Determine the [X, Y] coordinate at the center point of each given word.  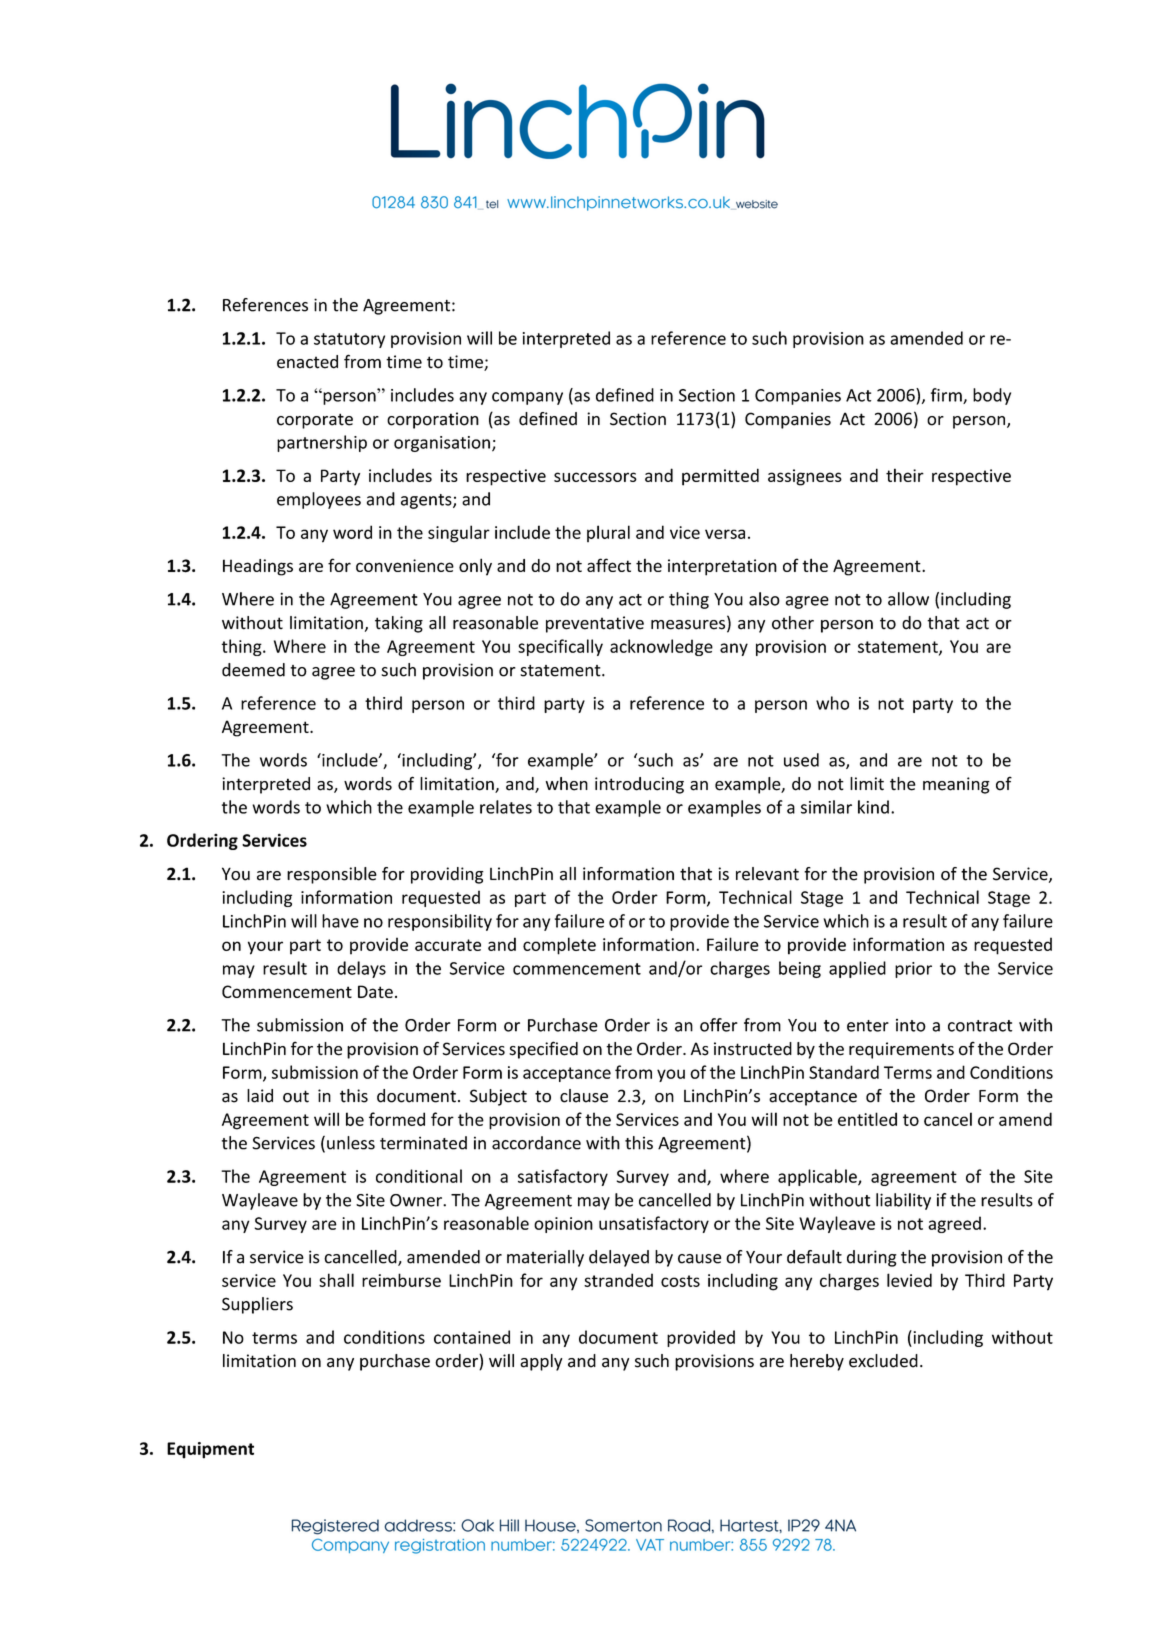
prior [913, 970]
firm [947, 396]
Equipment [210, 1450]
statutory [349, 340]
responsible [332, 875]
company [527, 398]
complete [559, 946]
